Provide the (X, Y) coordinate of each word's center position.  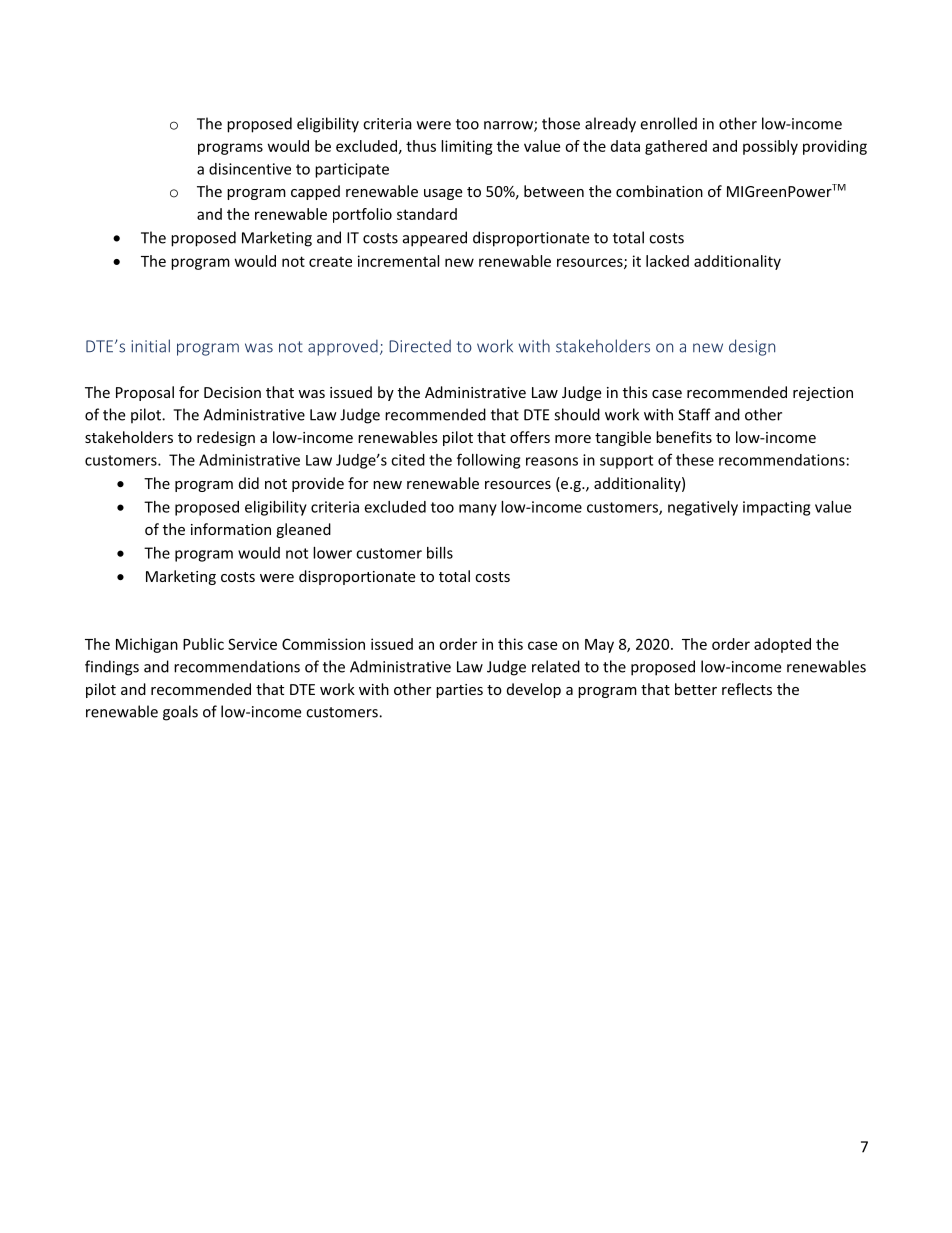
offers (530, 437)
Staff (694, 414)
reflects (747, 689)
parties (459, 691)
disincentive (250, 169)
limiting (467, 147)
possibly (770, 147)
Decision (232, 392)
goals (180, 713)
